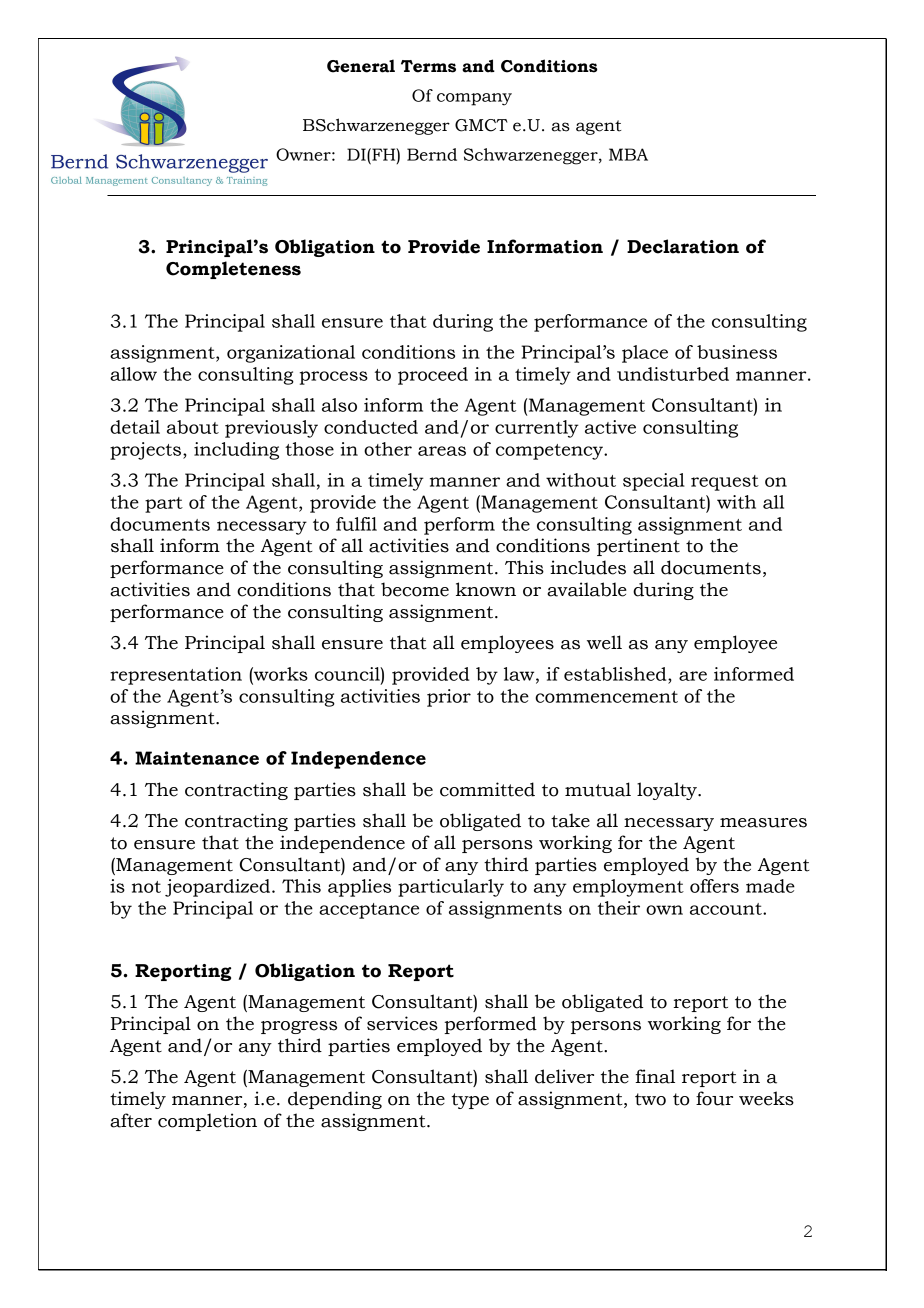  I want to click on type, so click(470, 1101).
